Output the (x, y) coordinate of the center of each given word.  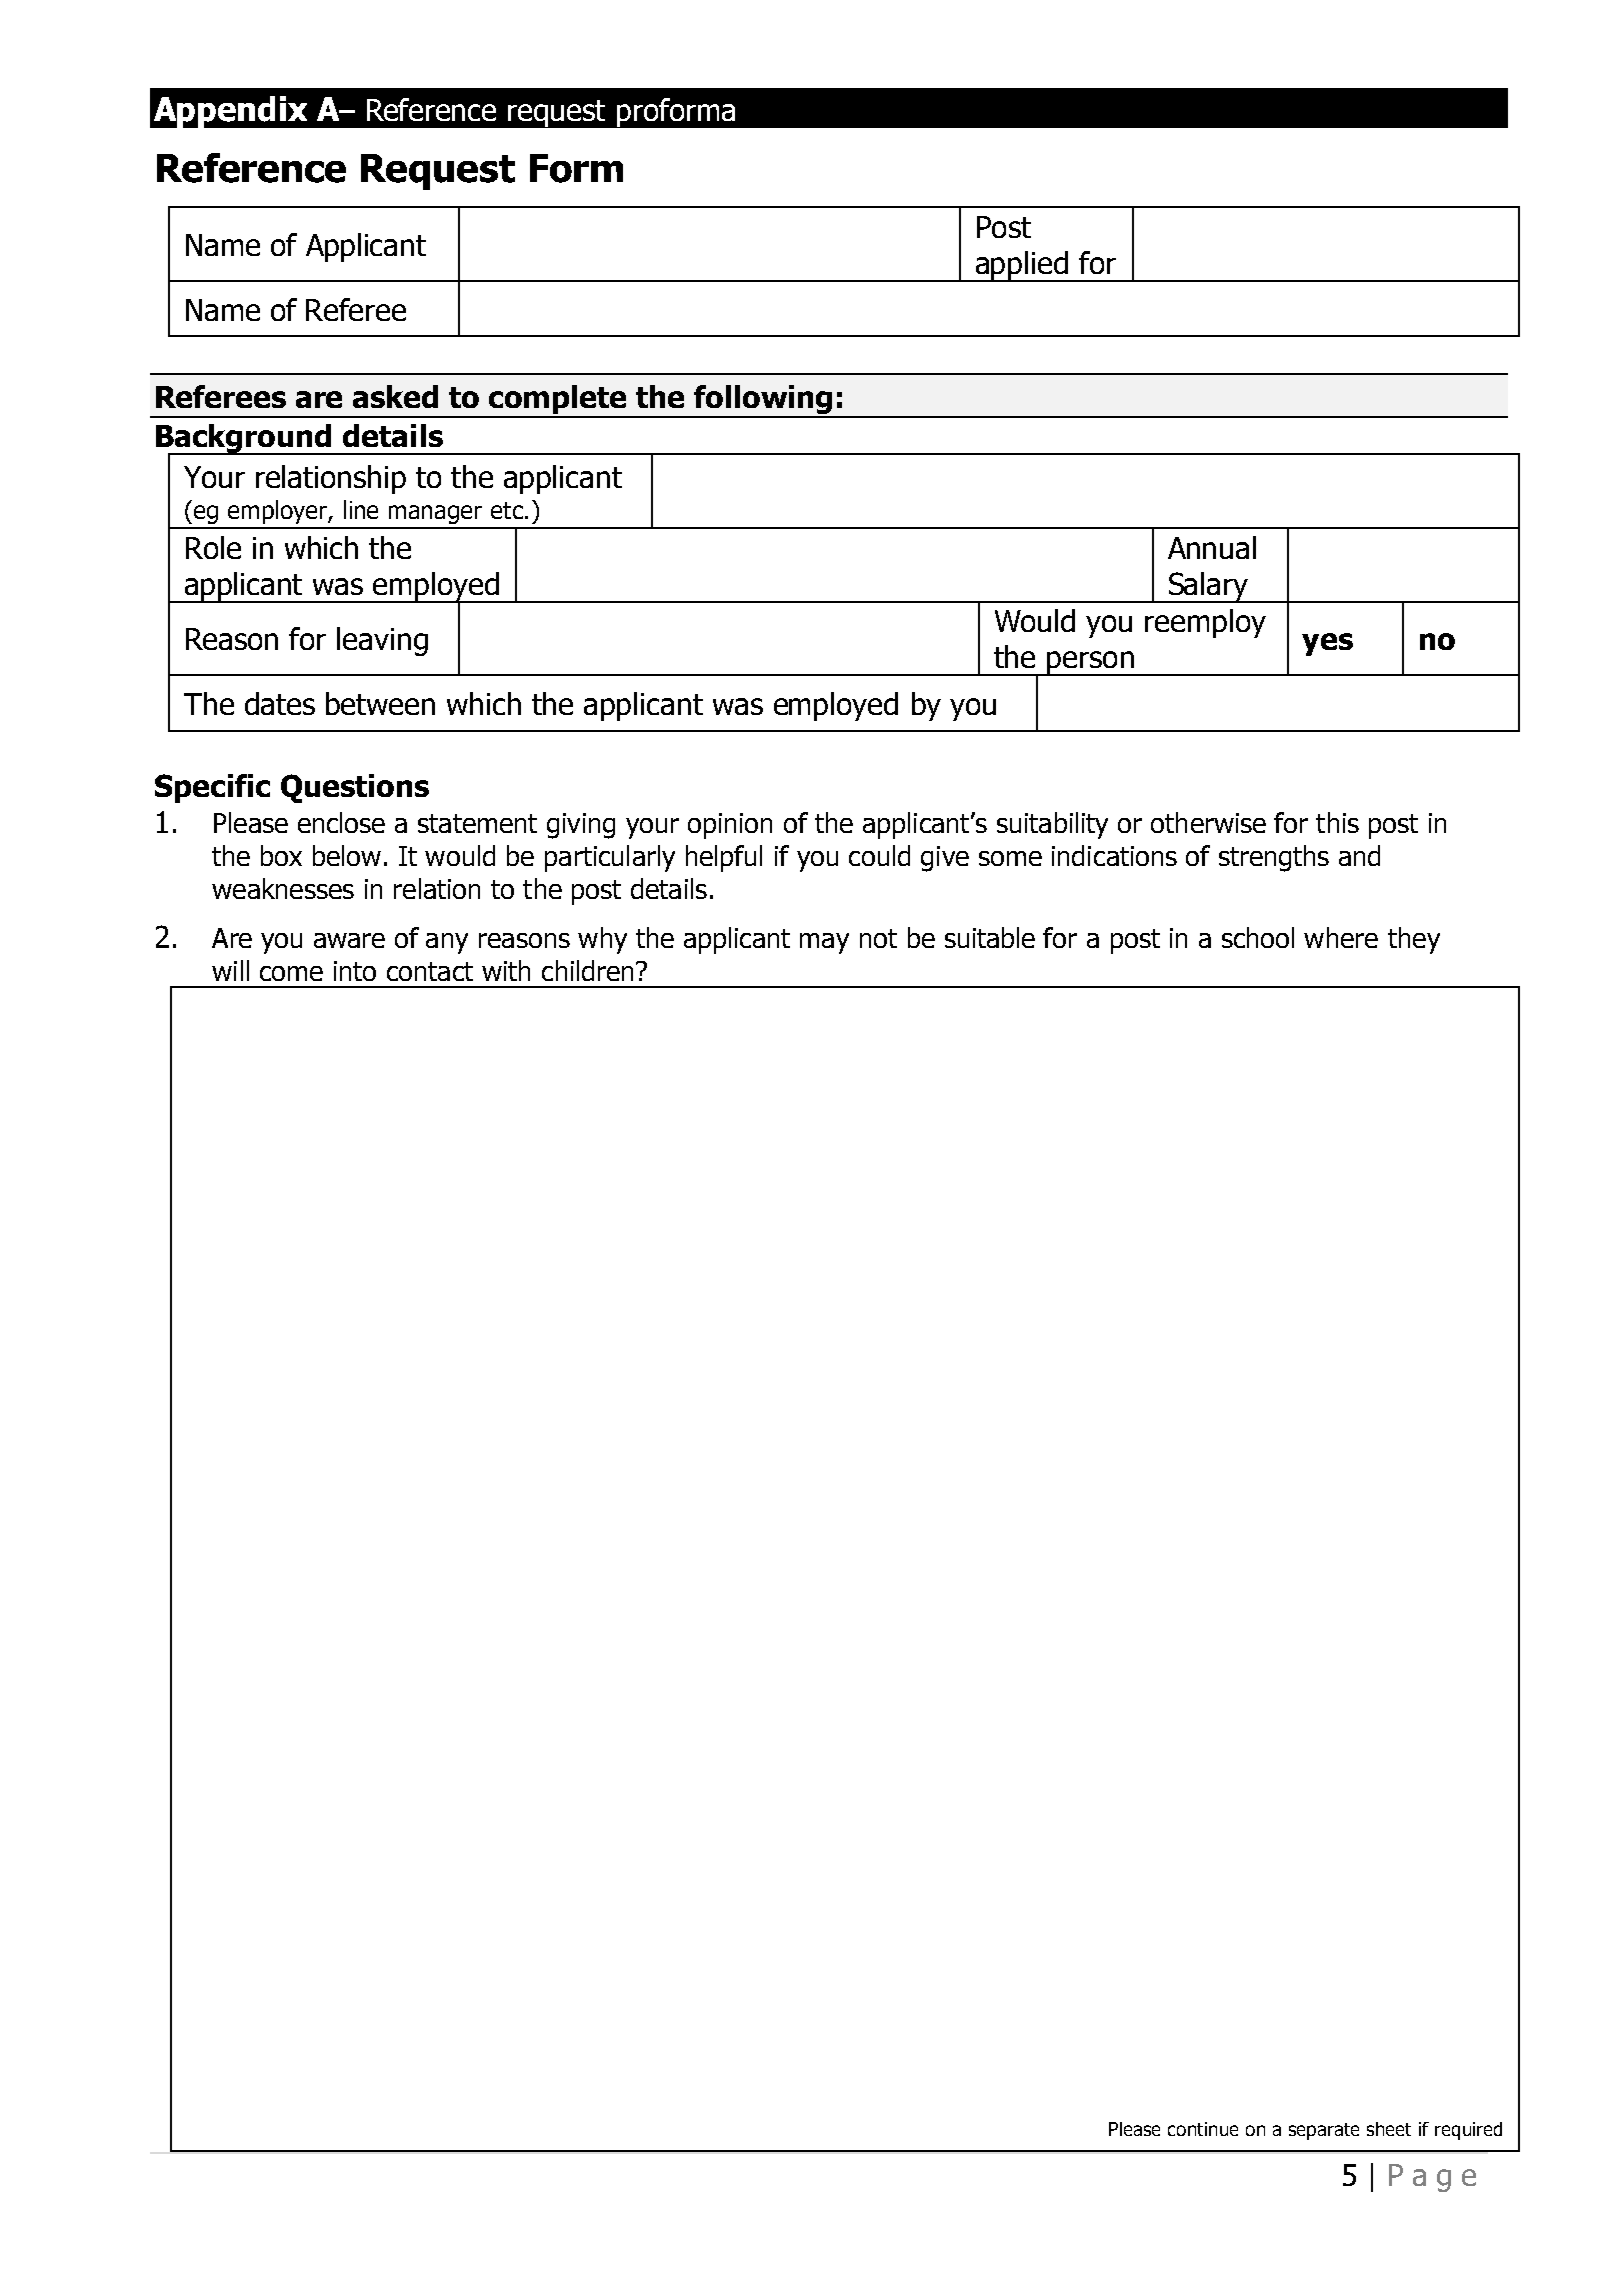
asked (395, 396)
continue (1203, 2129)
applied (1021, 266)
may (824, 943)
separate (1324, 2131)
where (1341, 937)
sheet (1389, 2129)
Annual (1212, 547)
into (355, 971)
